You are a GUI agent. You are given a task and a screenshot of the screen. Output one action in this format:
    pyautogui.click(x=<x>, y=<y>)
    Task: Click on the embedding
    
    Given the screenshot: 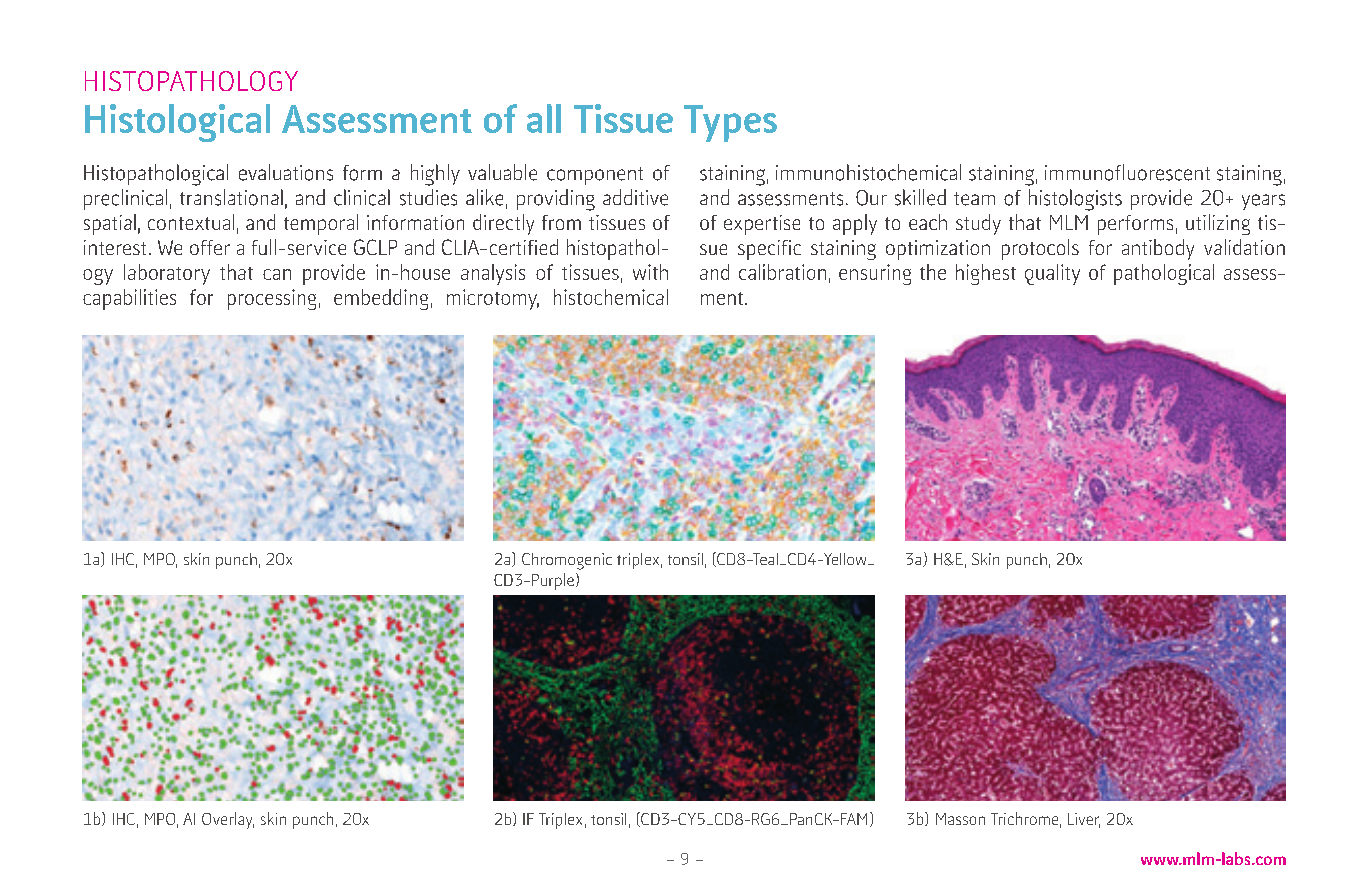 What is the action you would take?
    pyautogui.click(x=381, y=299)
